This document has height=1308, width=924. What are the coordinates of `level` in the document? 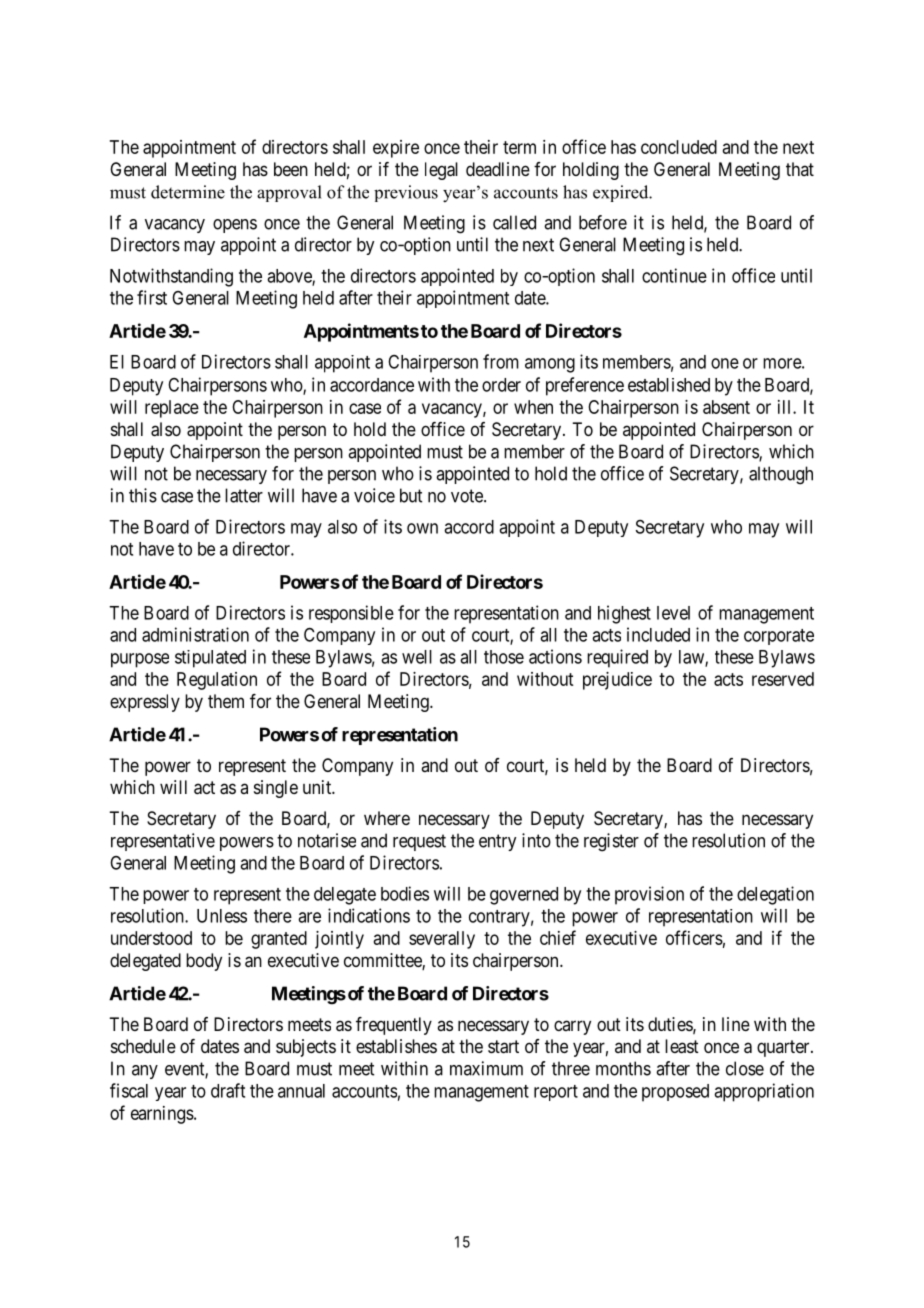 It's located at (673, 613).
